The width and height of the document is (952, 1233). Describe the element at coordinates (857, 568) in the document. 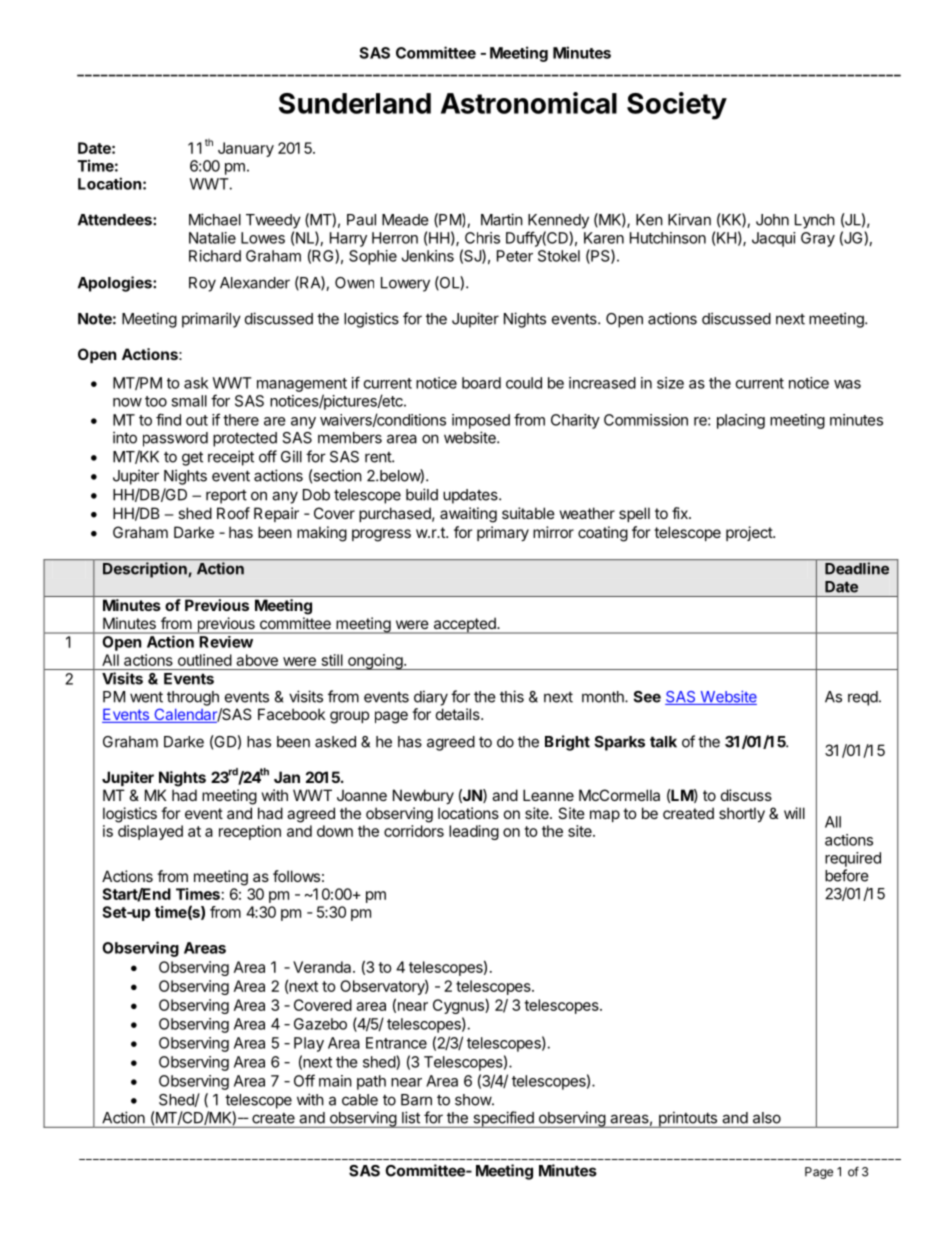

I see `Deadline` at that location.
